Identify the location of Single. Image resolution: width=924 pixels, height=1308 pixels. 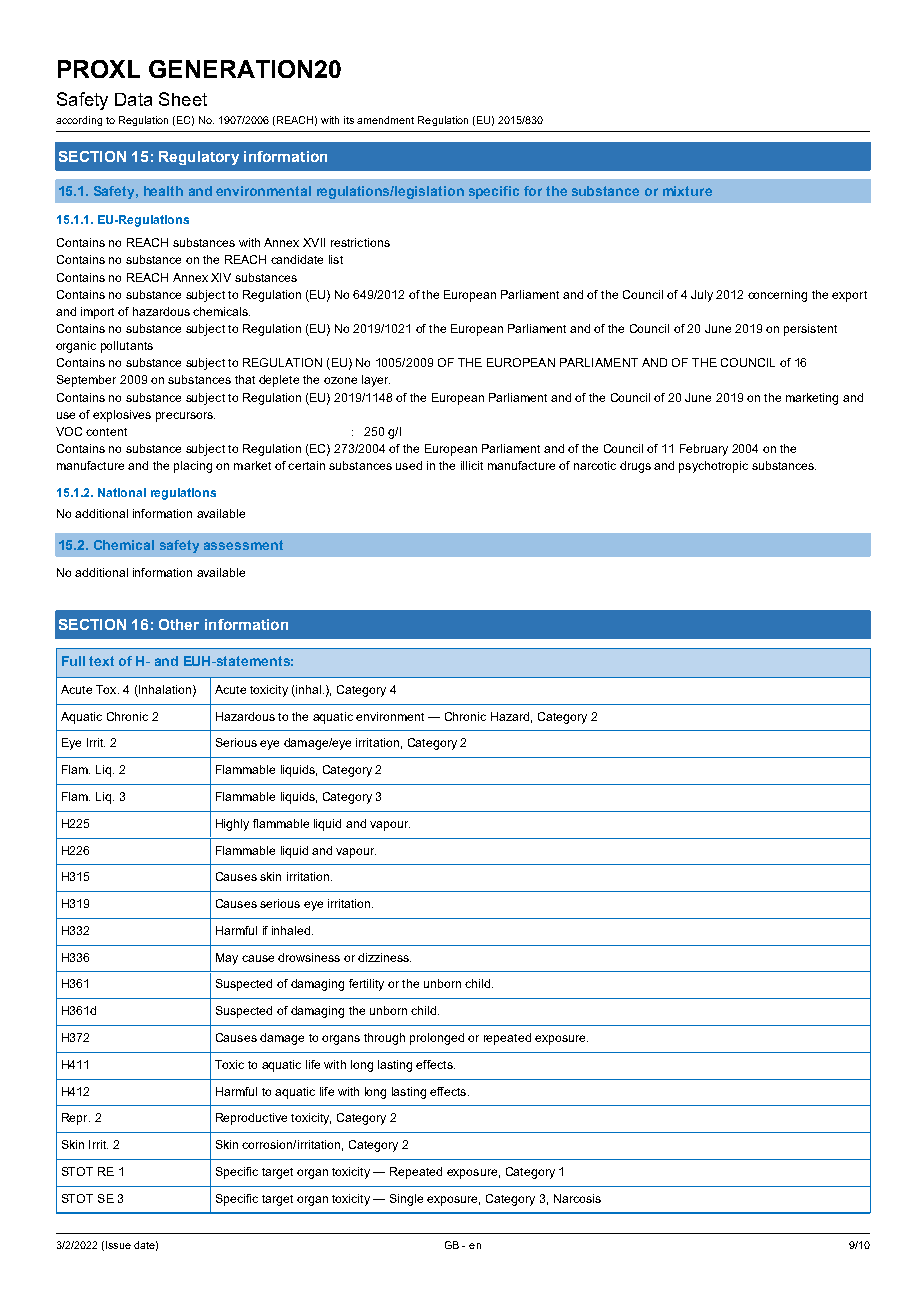
(406, 1200).
